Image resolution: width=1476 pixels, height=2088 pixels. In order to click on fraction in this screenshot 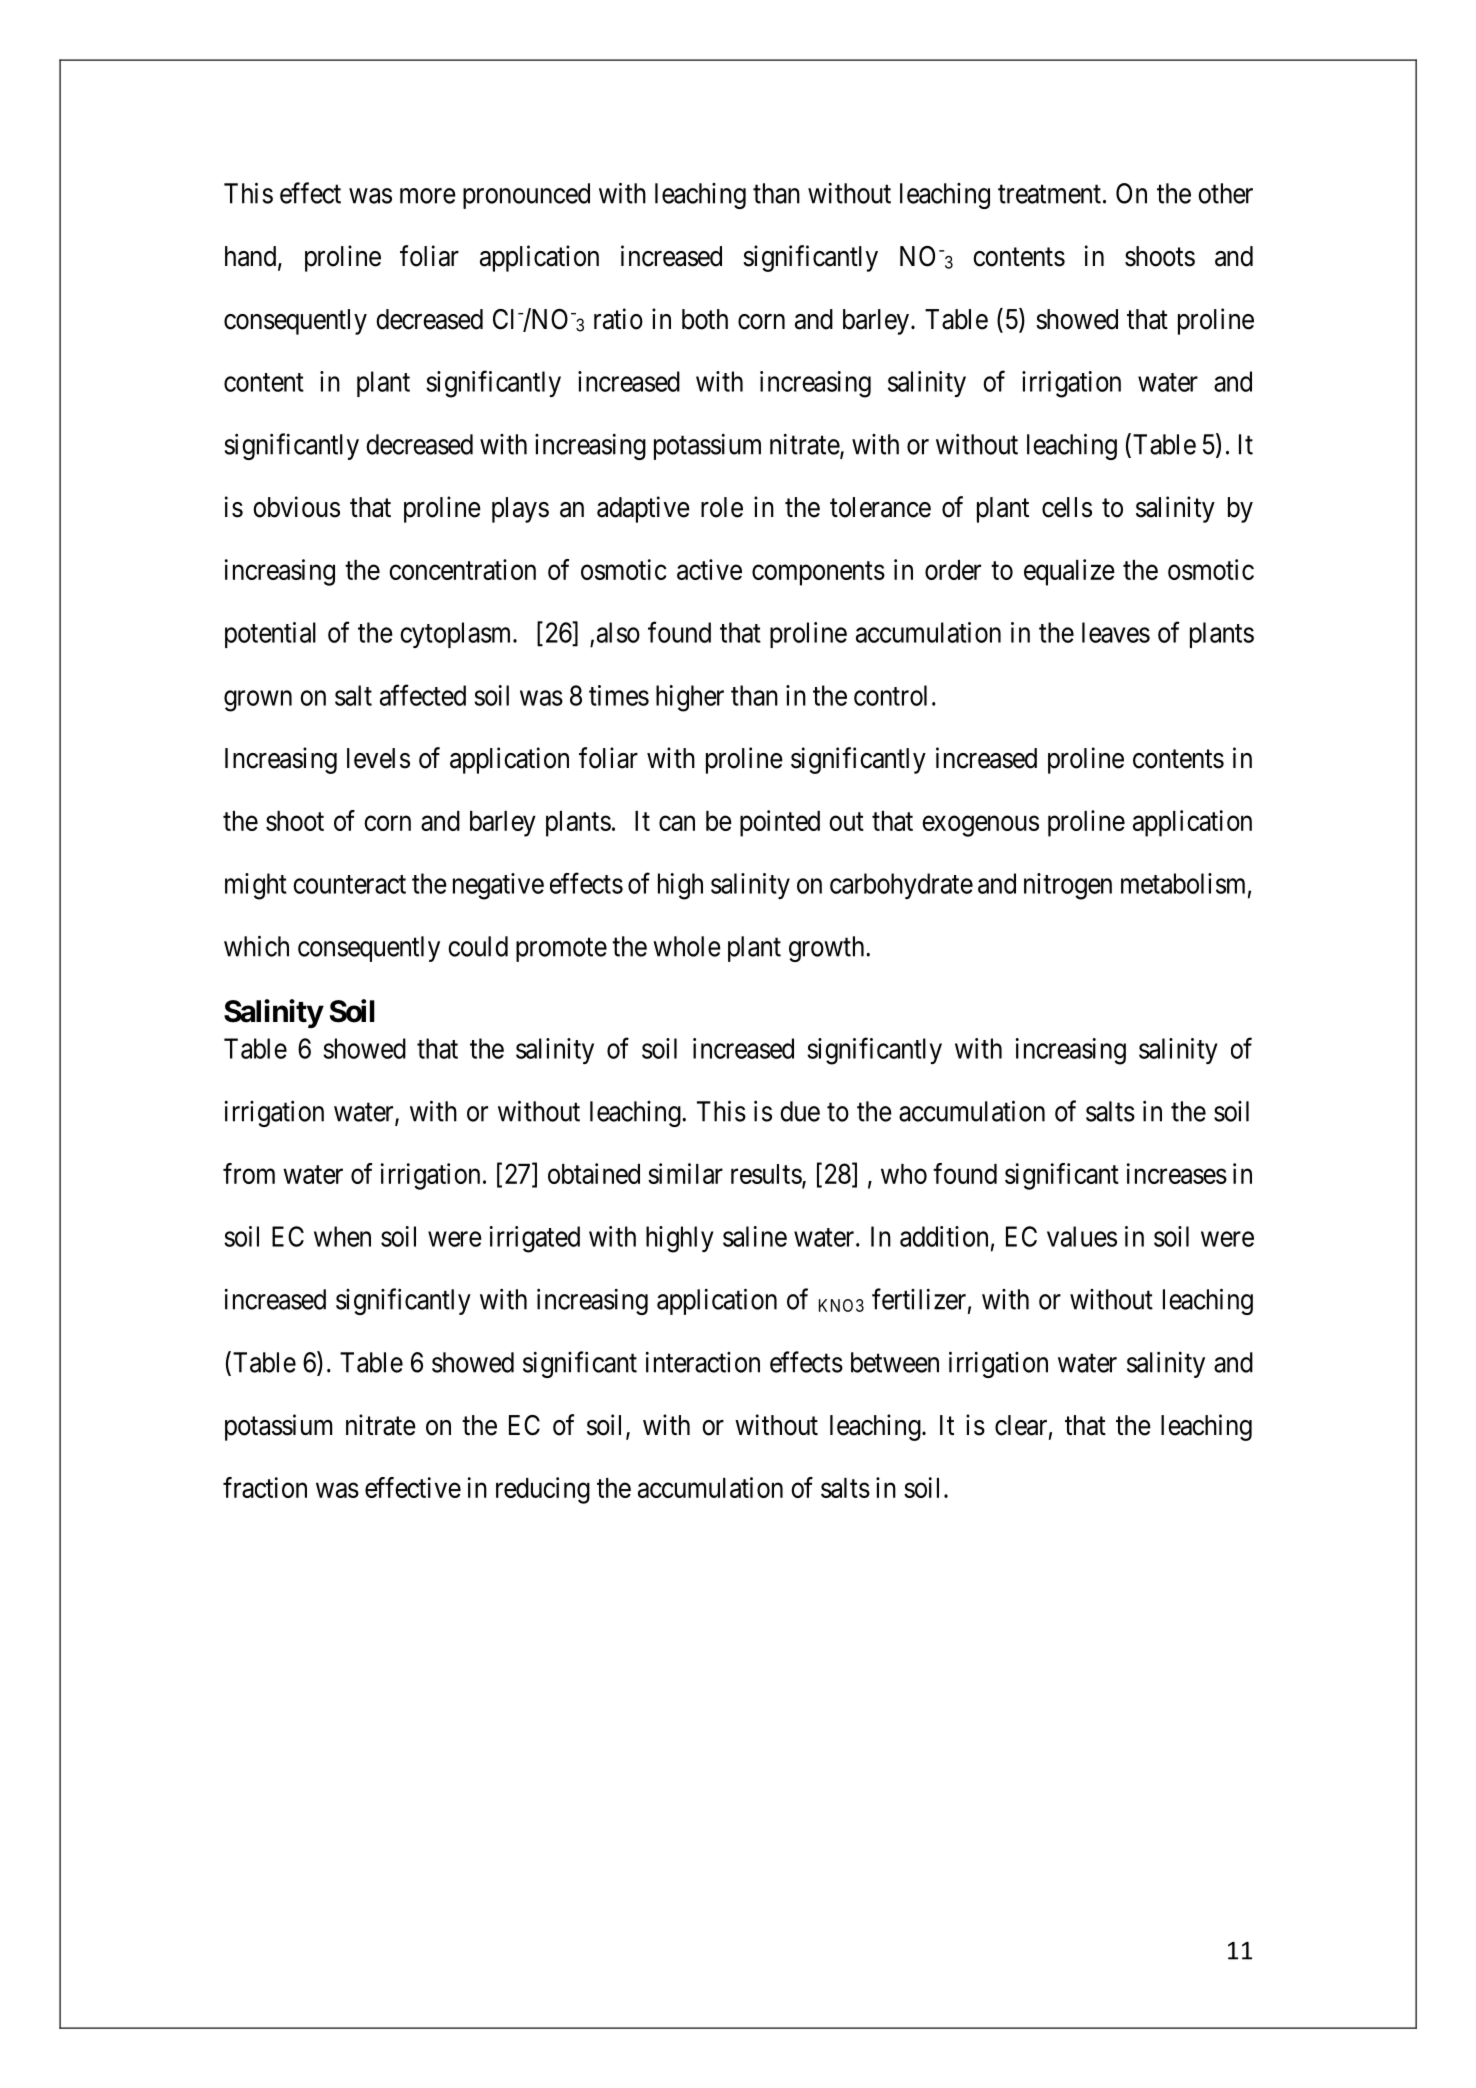, I will do `click(265, 1487)`.
